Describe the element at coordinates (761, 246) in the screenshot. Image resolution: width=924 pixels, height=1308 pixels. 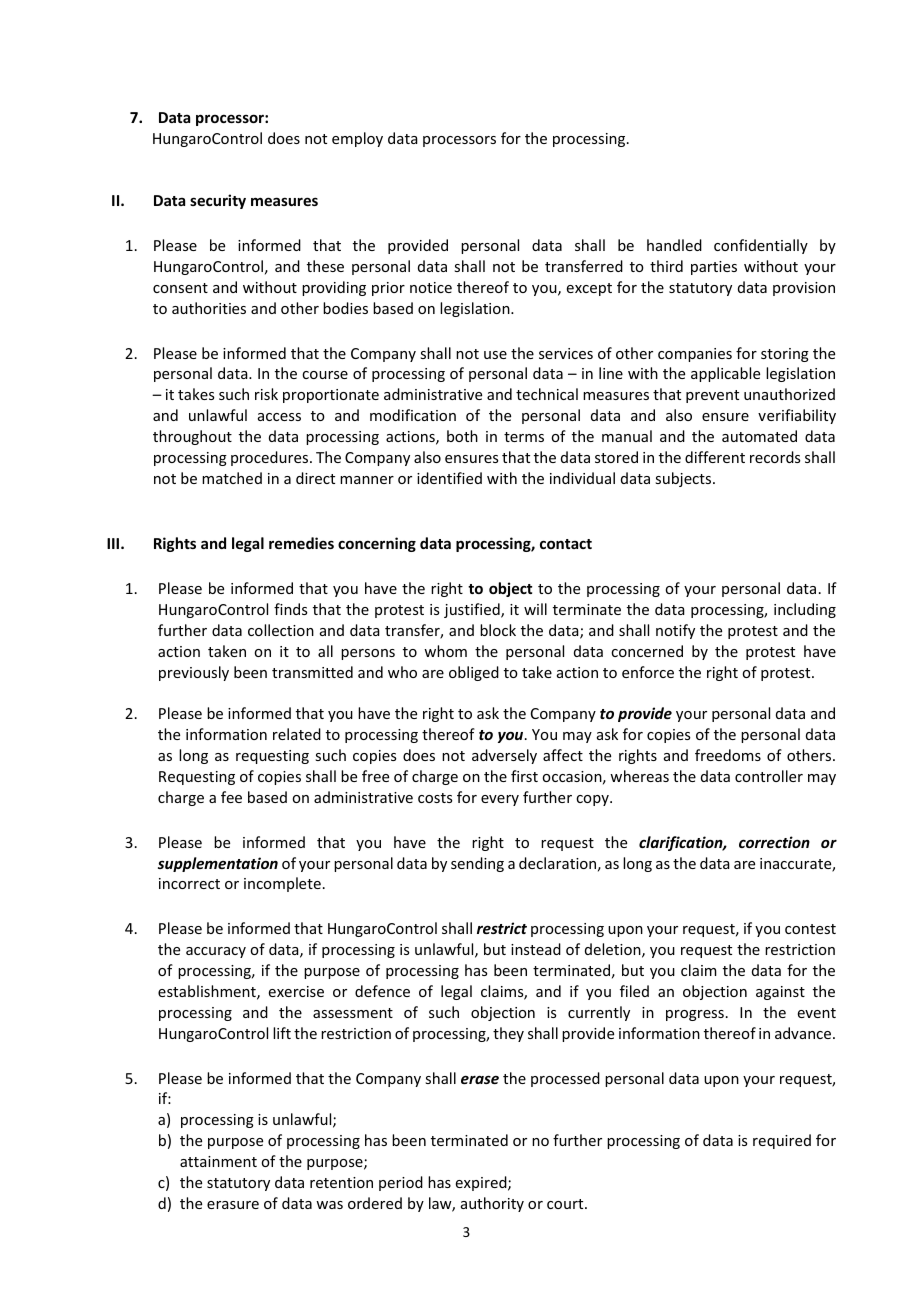
I see `confidentially` at that location.
